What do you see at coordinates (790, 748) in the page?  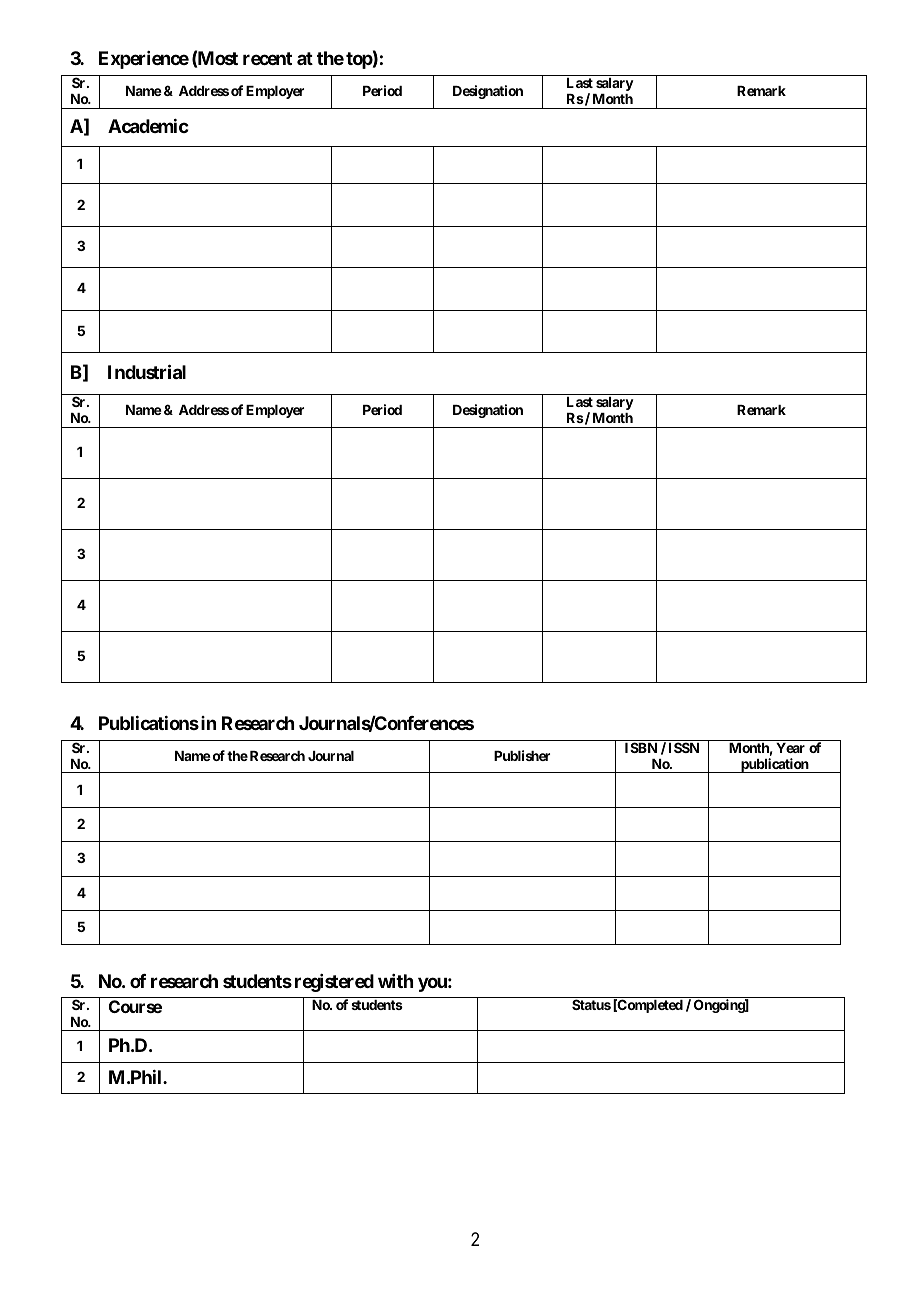 I see `Year` at bounding box center [790, 748].
